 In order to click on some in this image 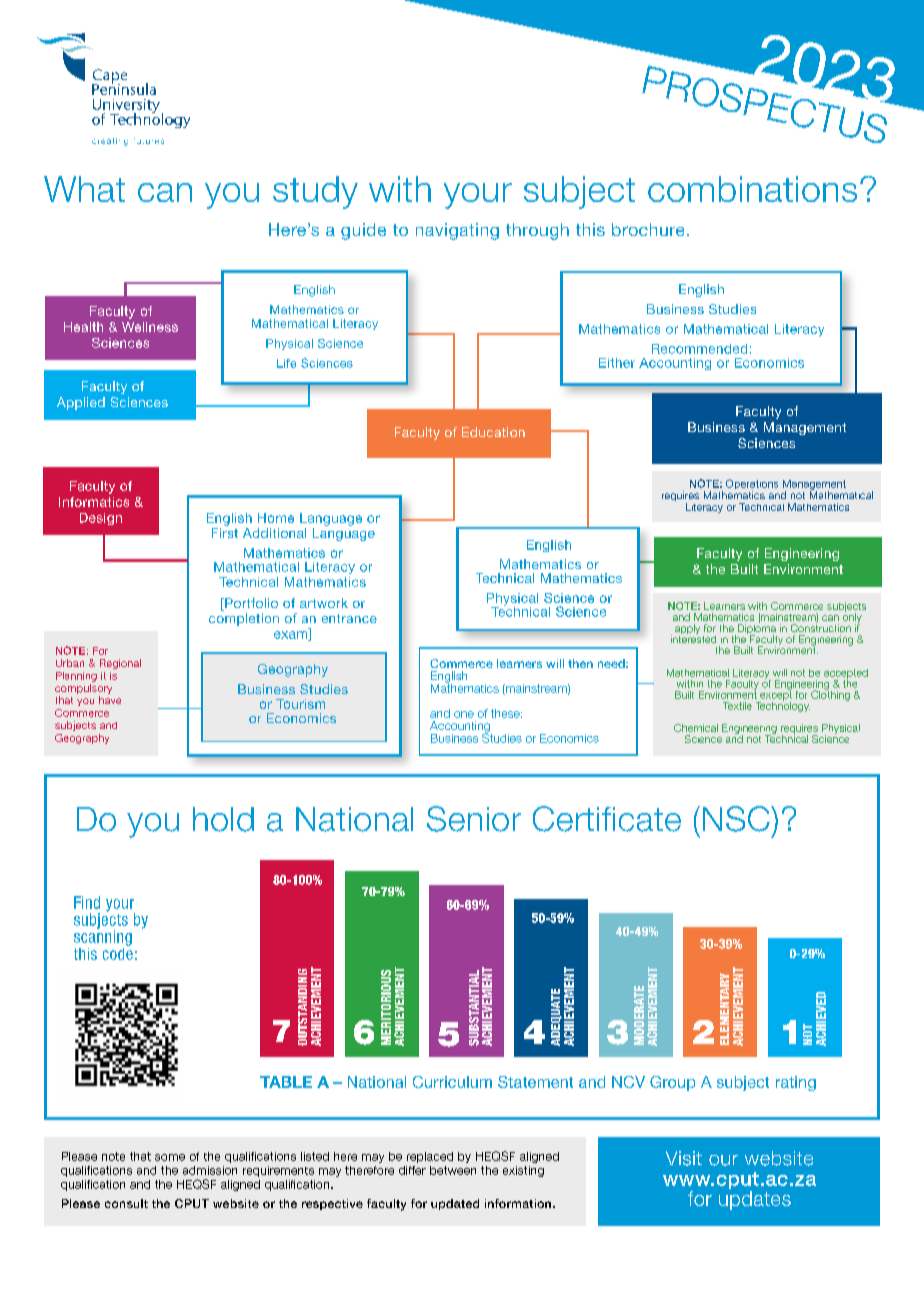, I will do `click(170, 1157)`.
